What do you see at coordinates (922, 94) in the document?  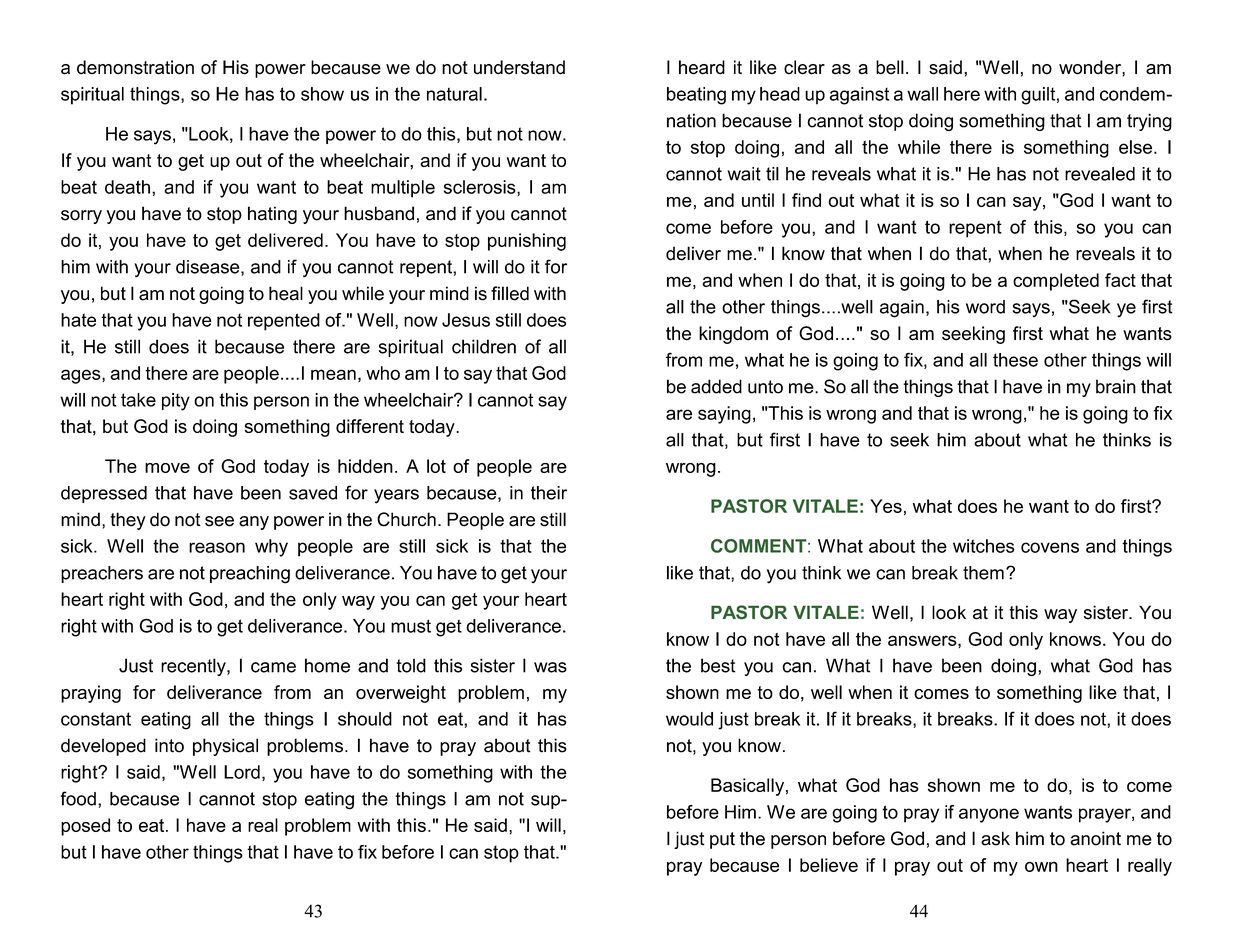 I see `wall` at bounding box center [922, 94].
